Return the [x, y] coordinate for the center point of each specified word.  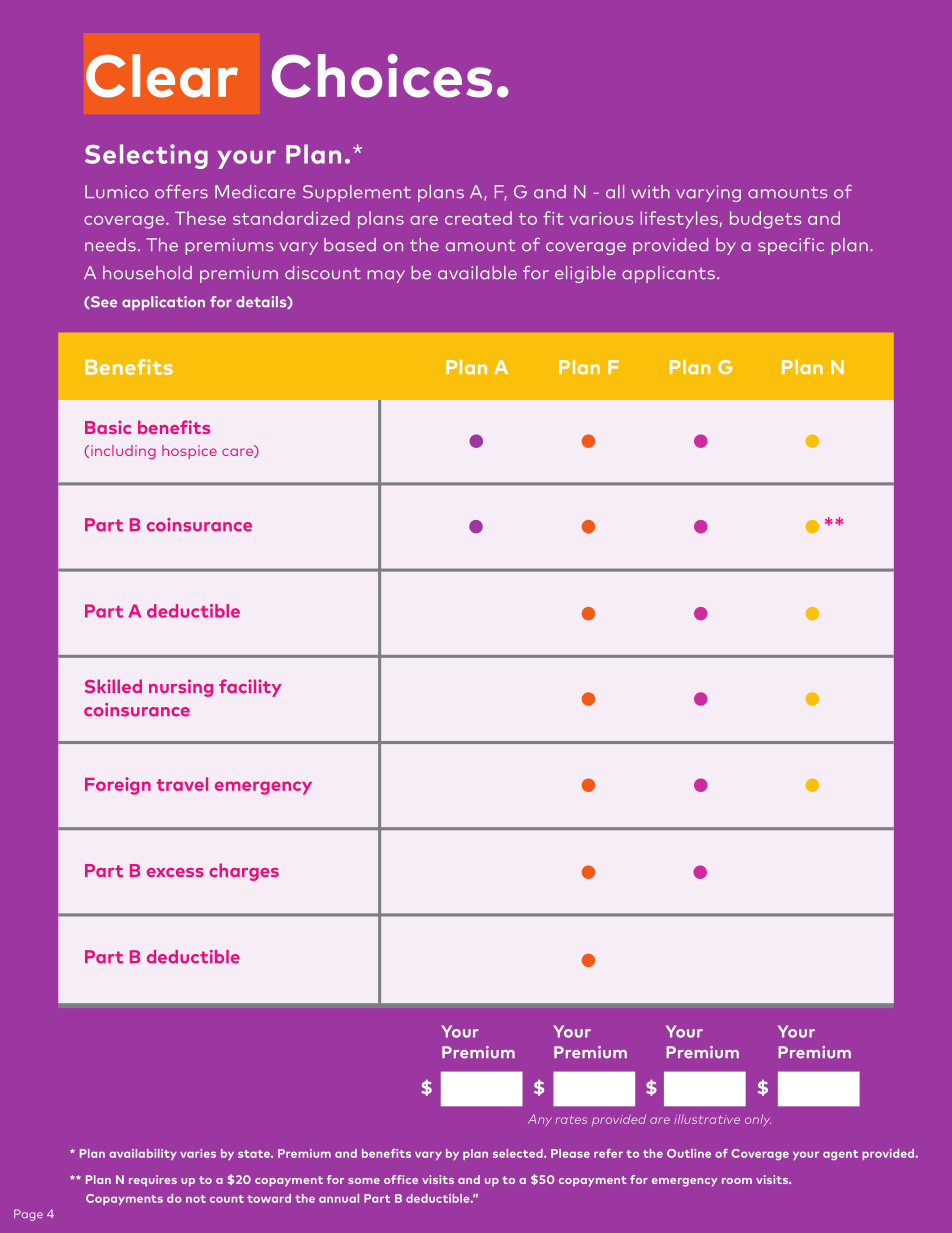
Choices [382, 76]
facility [250, 688]
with [650, 191]
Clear [162, 76]
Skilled [113, 686]
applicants [668, 274]
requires [153, 1181]
